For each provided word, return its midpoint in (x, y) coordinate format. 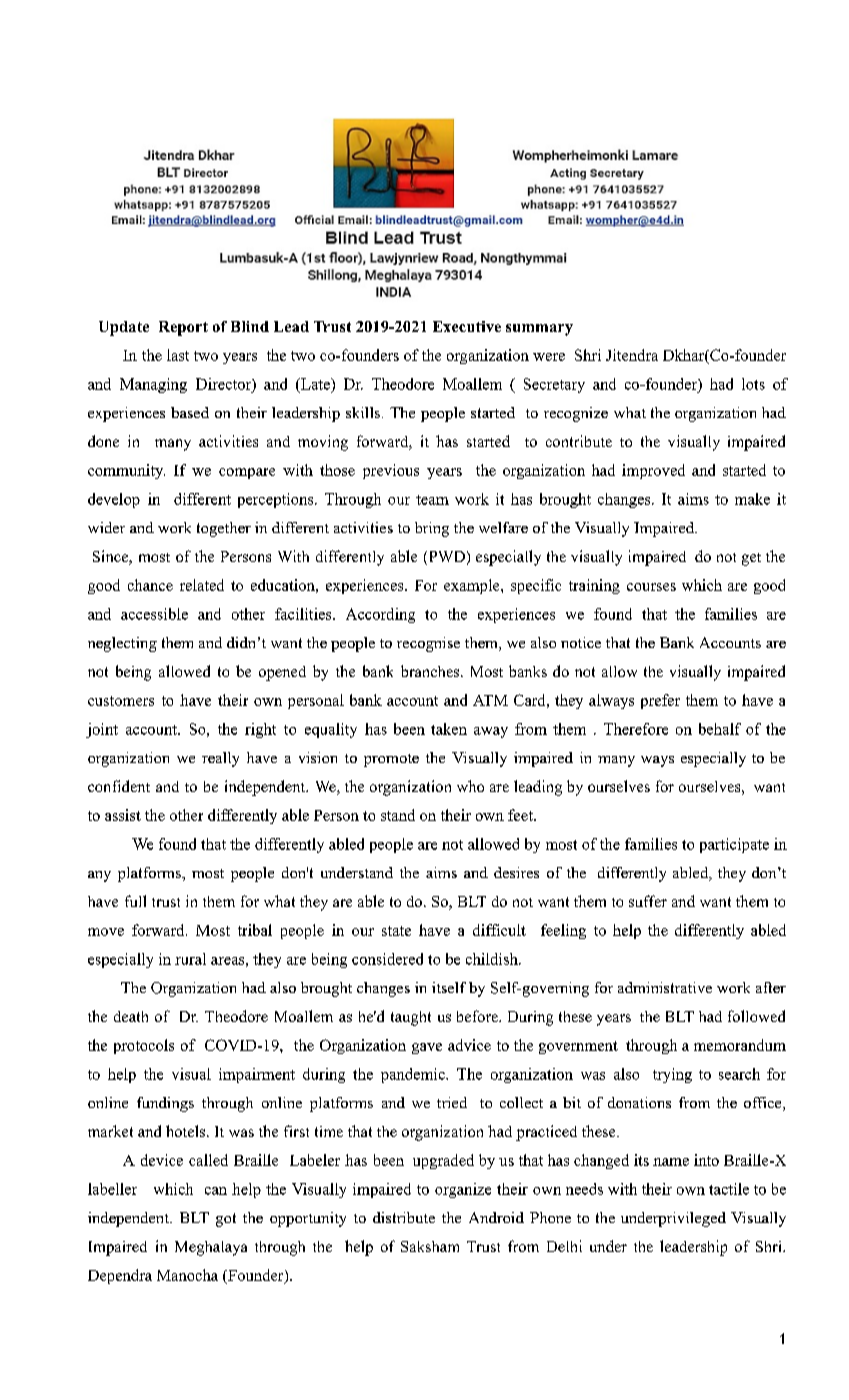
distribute (404, 1217)
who (470, 786)
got (226, 1220)
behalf (720, 729)
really (220, 759)
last (178, 355)
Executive (467, 326)
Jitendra (632, 355)
